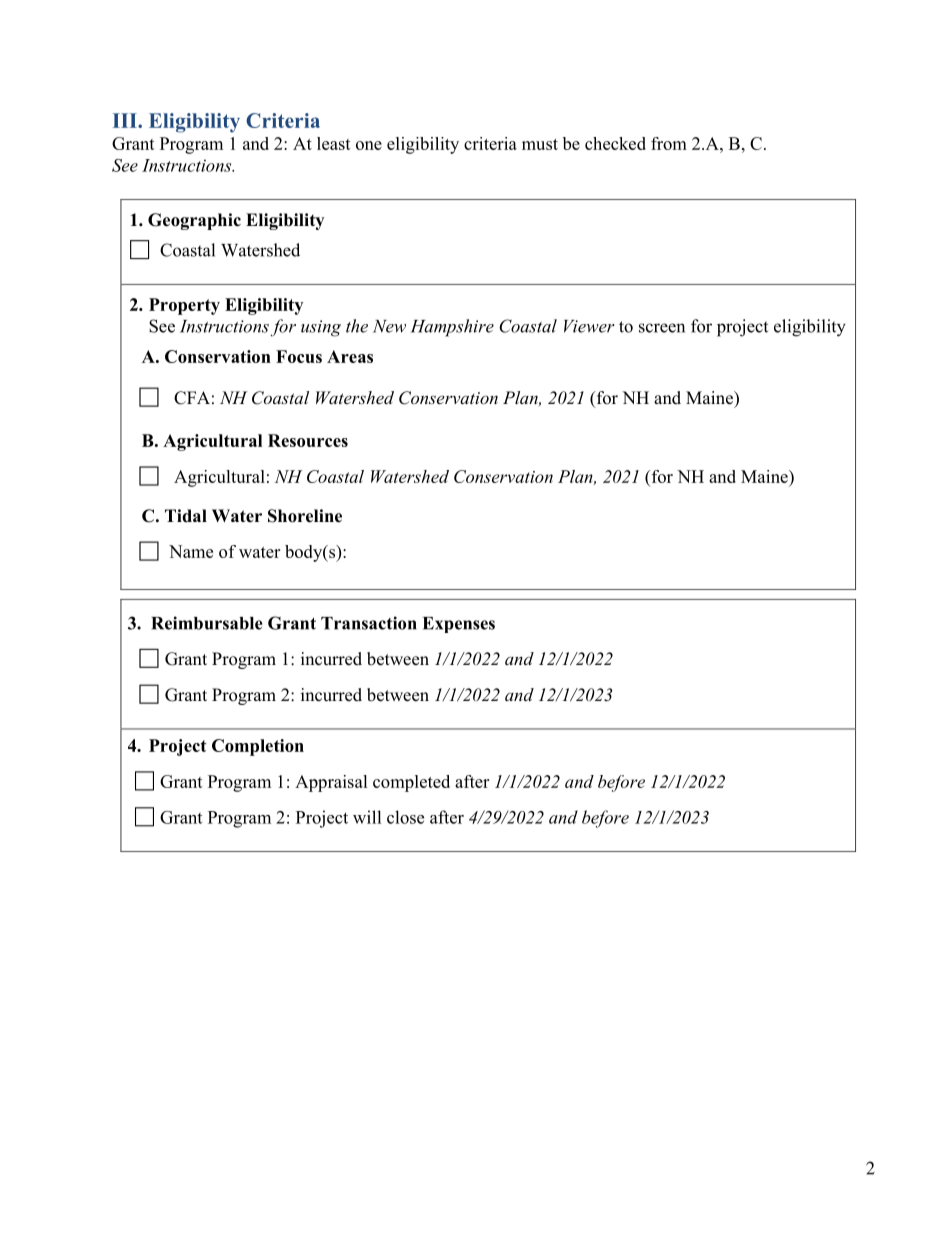 The width and height of the page is (952, 1233). Describe the element at coordinates (411, 783) in the page. I see `completed` at that location.
